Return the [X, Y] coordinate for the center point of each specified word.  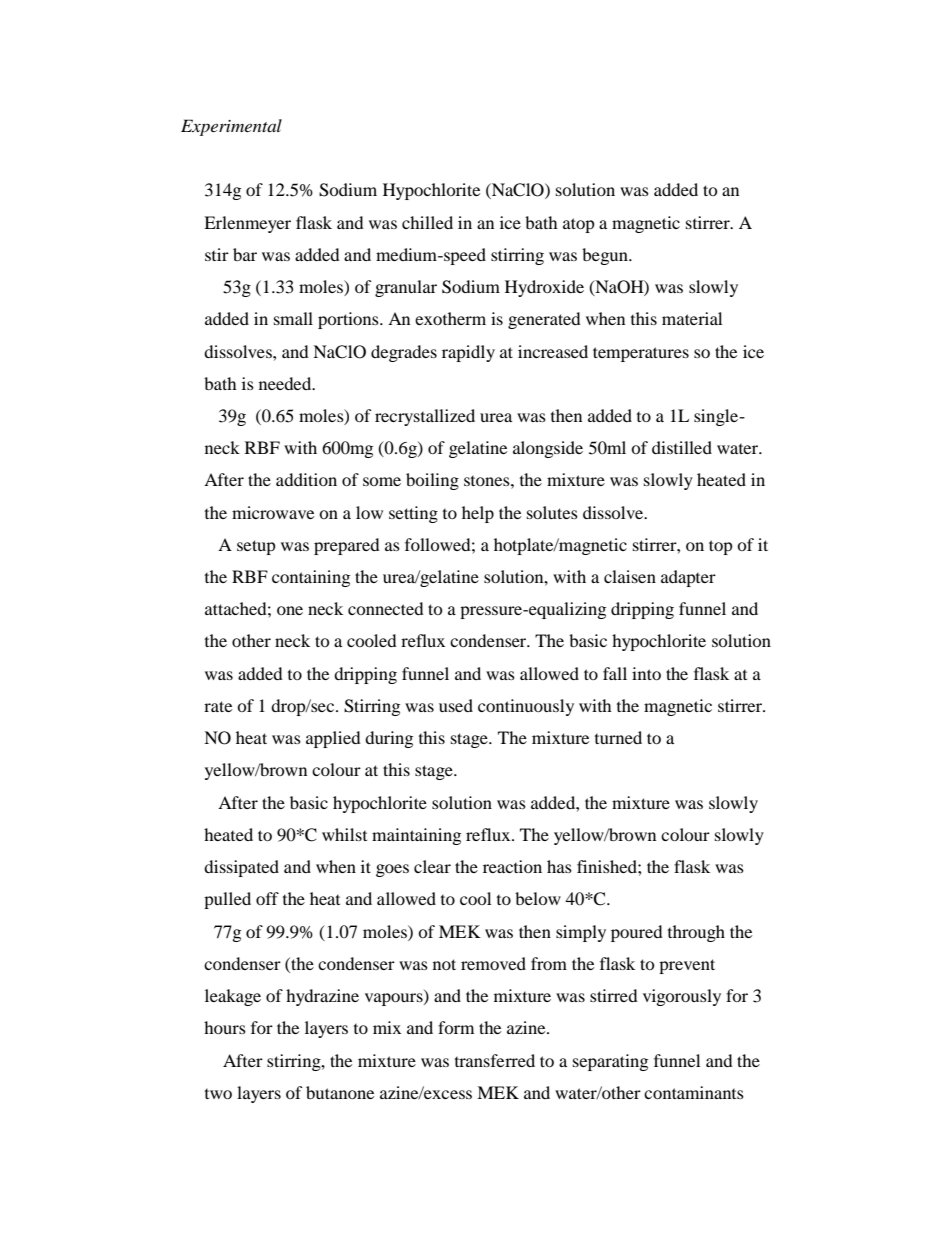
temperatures [641, 354]
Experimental [231, 127]
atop [579, 225]
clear [432, 866]
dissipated [241, 868]
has [559, 866]
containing [311, 578]
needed [286, 383]
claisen [630, 576]
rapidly [468, 353]
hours [225, 1027]
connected [386, 608]
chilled [427, 222]
